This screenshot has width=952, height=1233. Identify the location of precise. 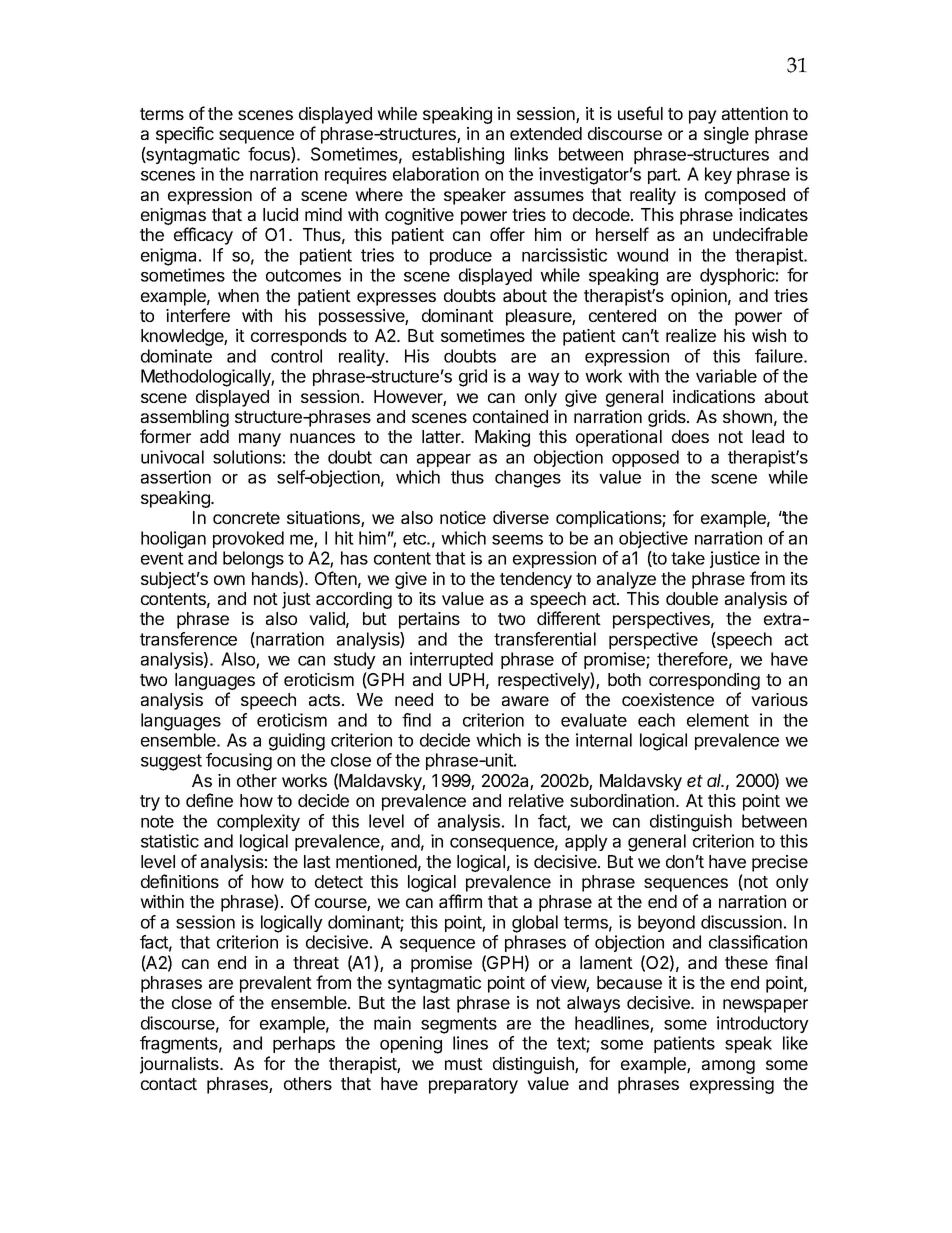
(780, 863).
